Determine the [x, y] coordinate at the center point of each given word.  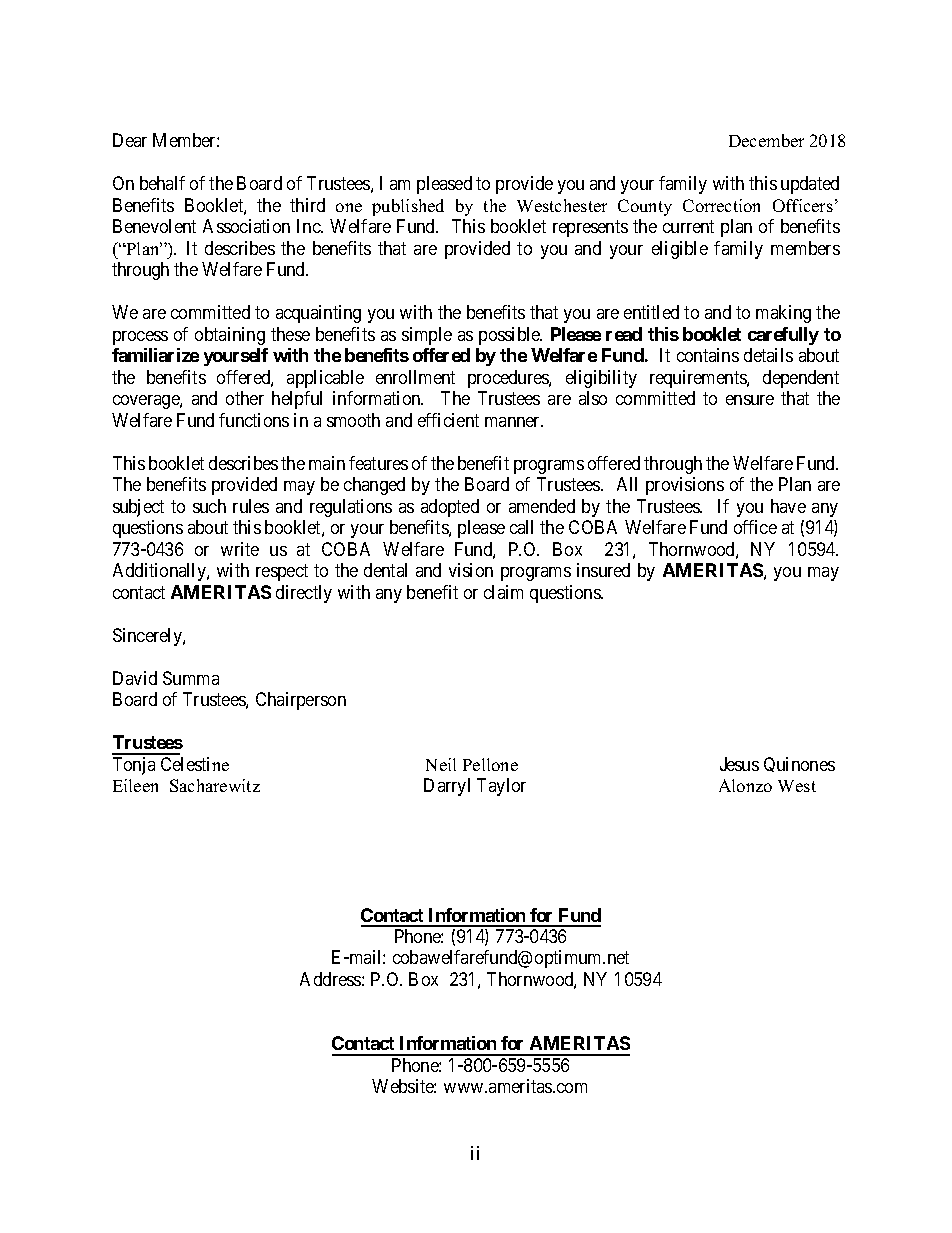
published [408, 207]
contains [708, 355]
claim [503, 592]
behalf [162, 183]
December [766, 140]
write [240, 549]
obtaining [230, 336]
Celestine [195, 764]
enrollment [415, 377]
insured [603, 570]
